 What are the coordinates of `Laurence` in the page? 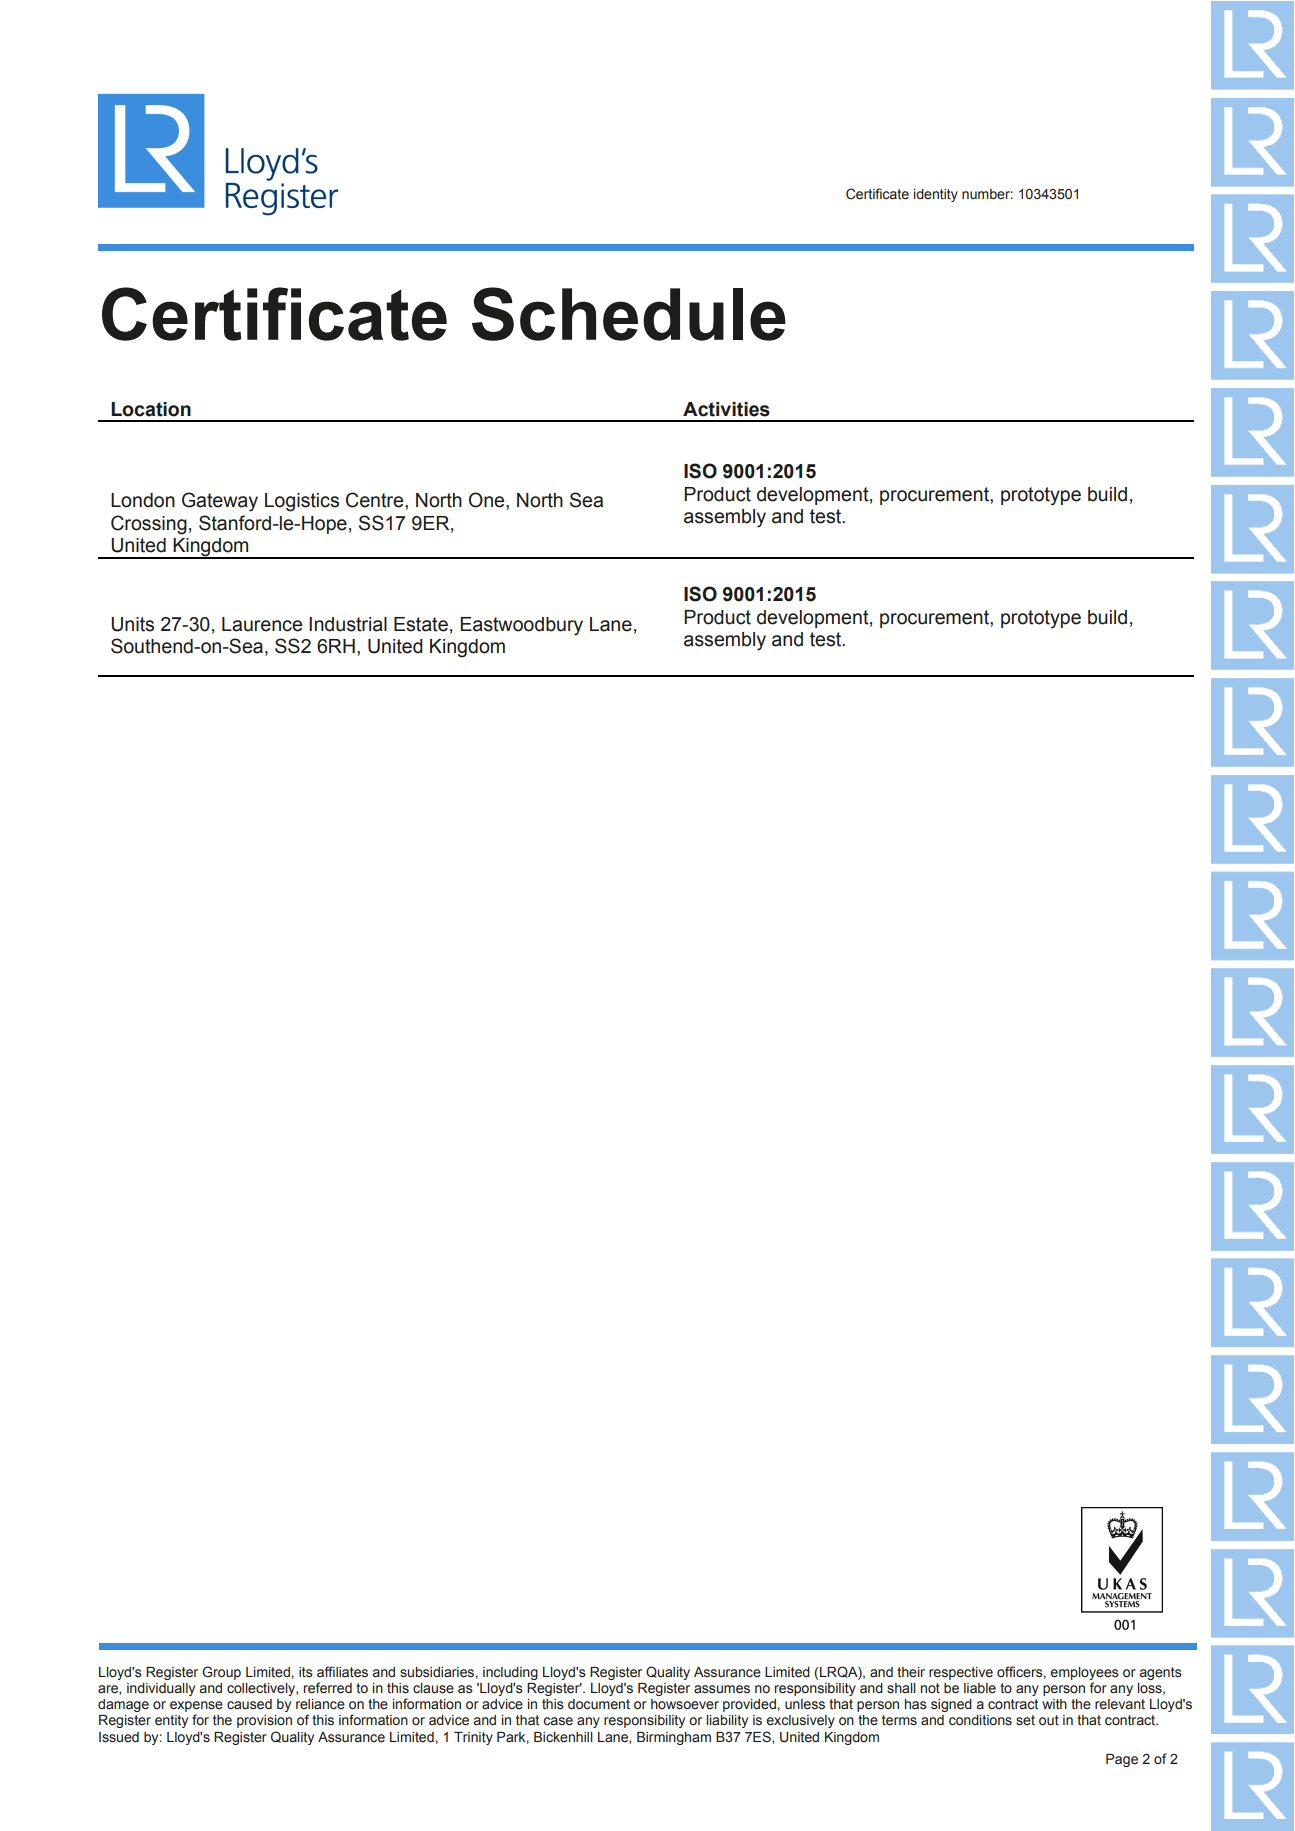 It's located at (262, 624).
